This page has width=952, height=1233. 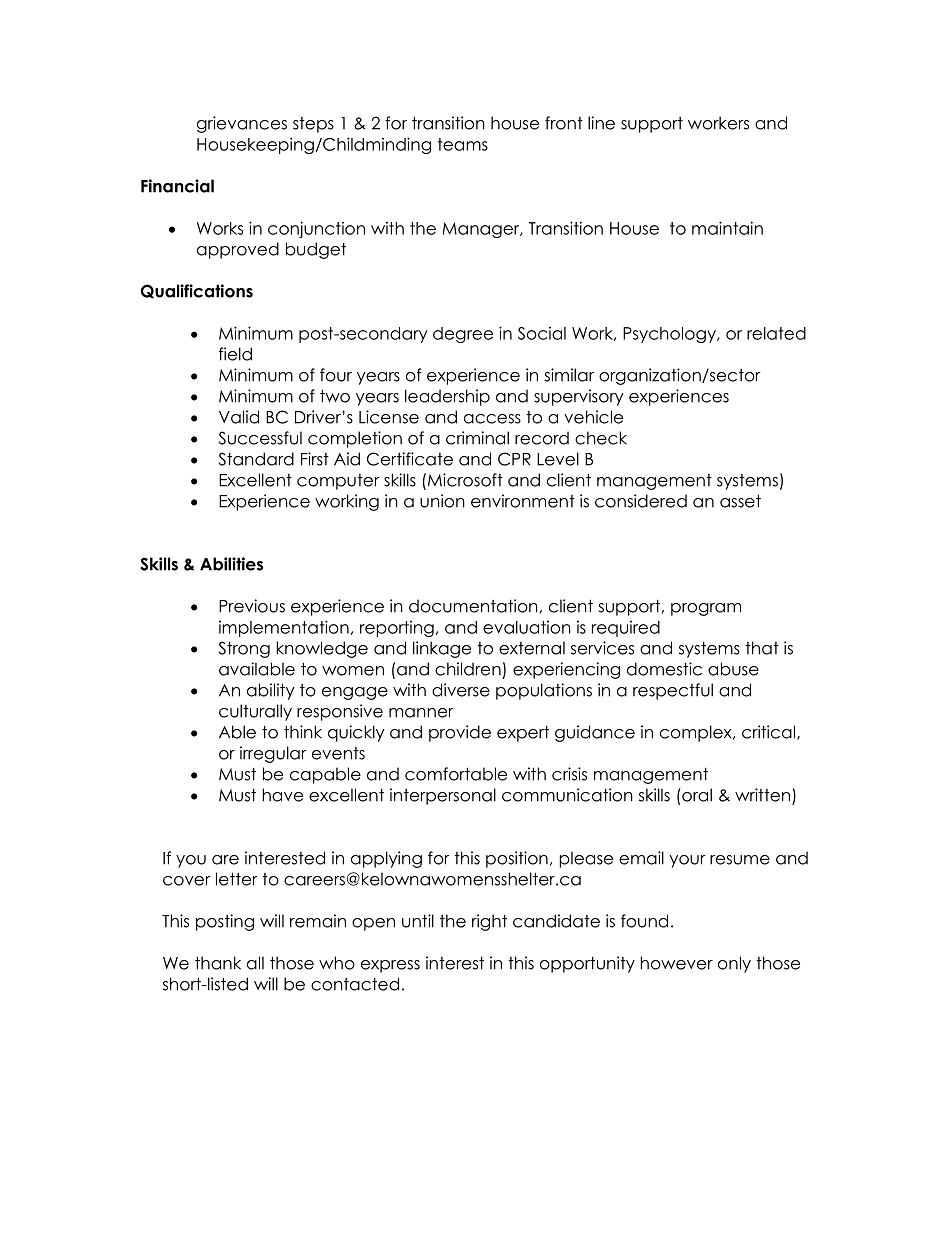 I want to click on line, so click(x=601, y=123).
